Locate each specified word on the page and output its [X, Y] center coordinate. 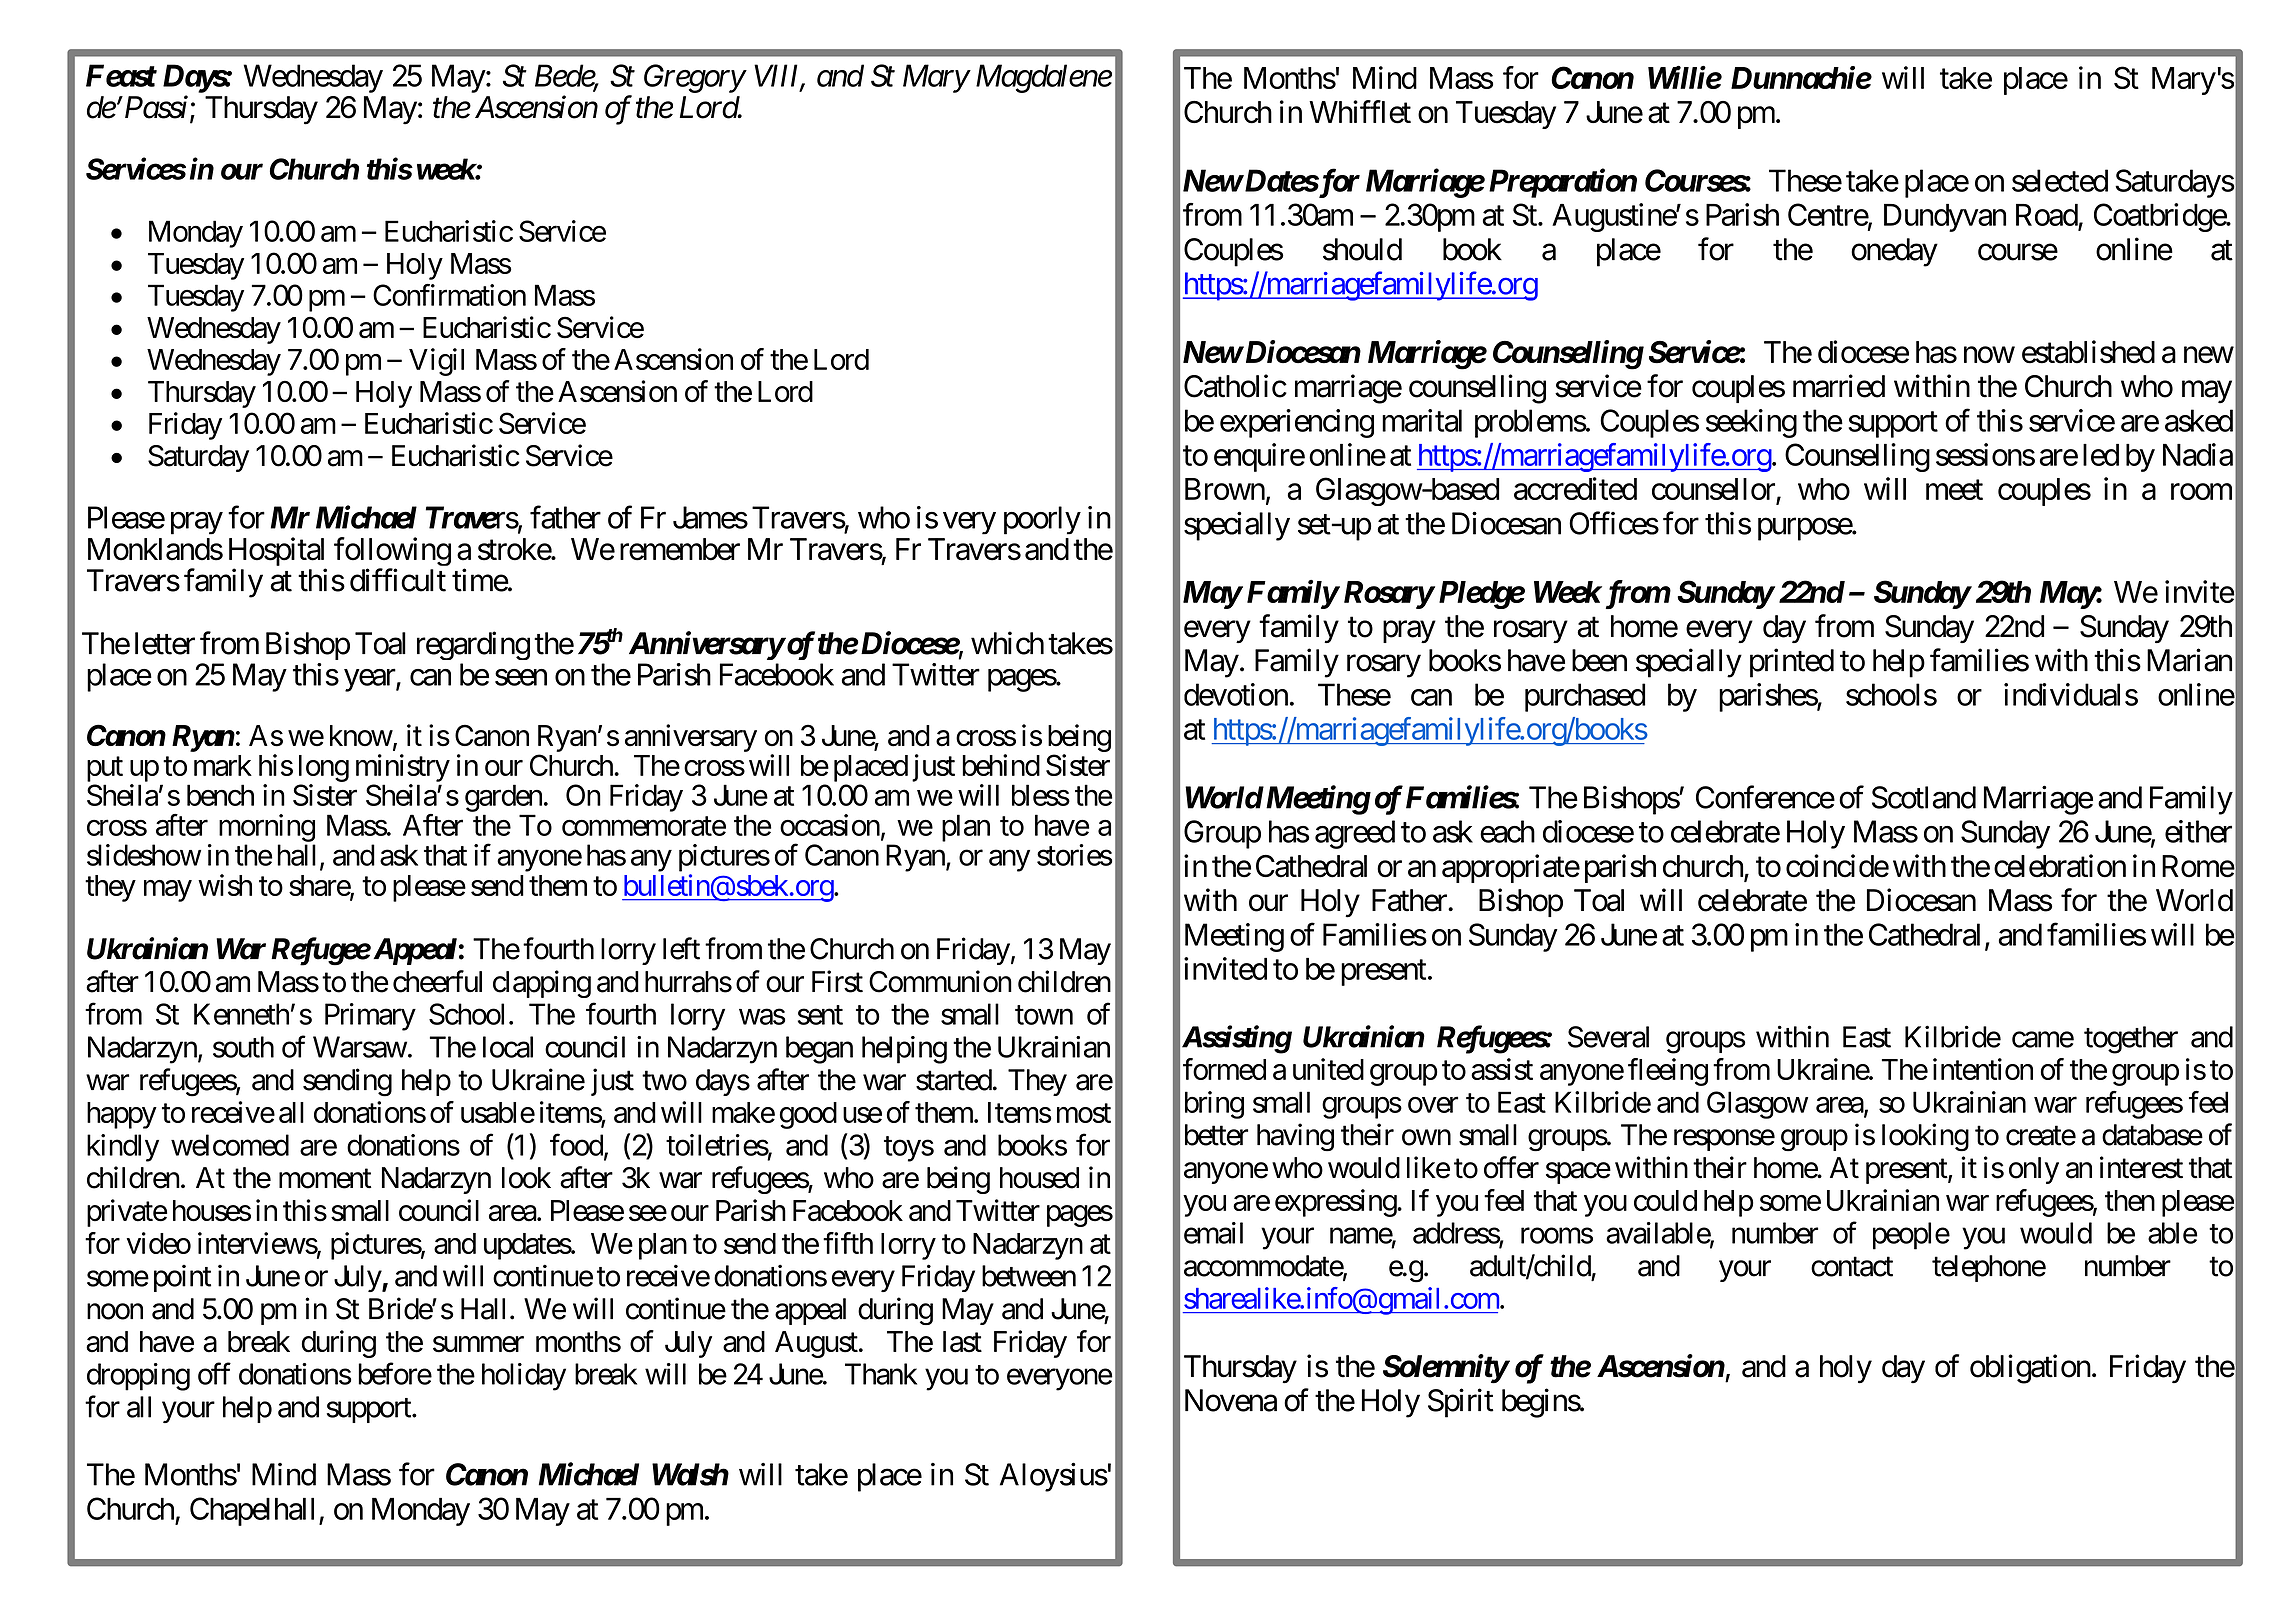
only [2034, 1170]
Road [2047, 215]
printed [1792, 663]
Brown [1225, 489]
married [1839, 386]
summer [478, 1344]
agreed [1355, 834]
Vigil [436, 362]
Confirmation [449, 295]
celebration [2060, 866]
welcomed [230, 1145]
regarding [473, 645]
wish [225, 885]
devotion [1236, 694]
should [1362, 249]
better [1216, 1135]
